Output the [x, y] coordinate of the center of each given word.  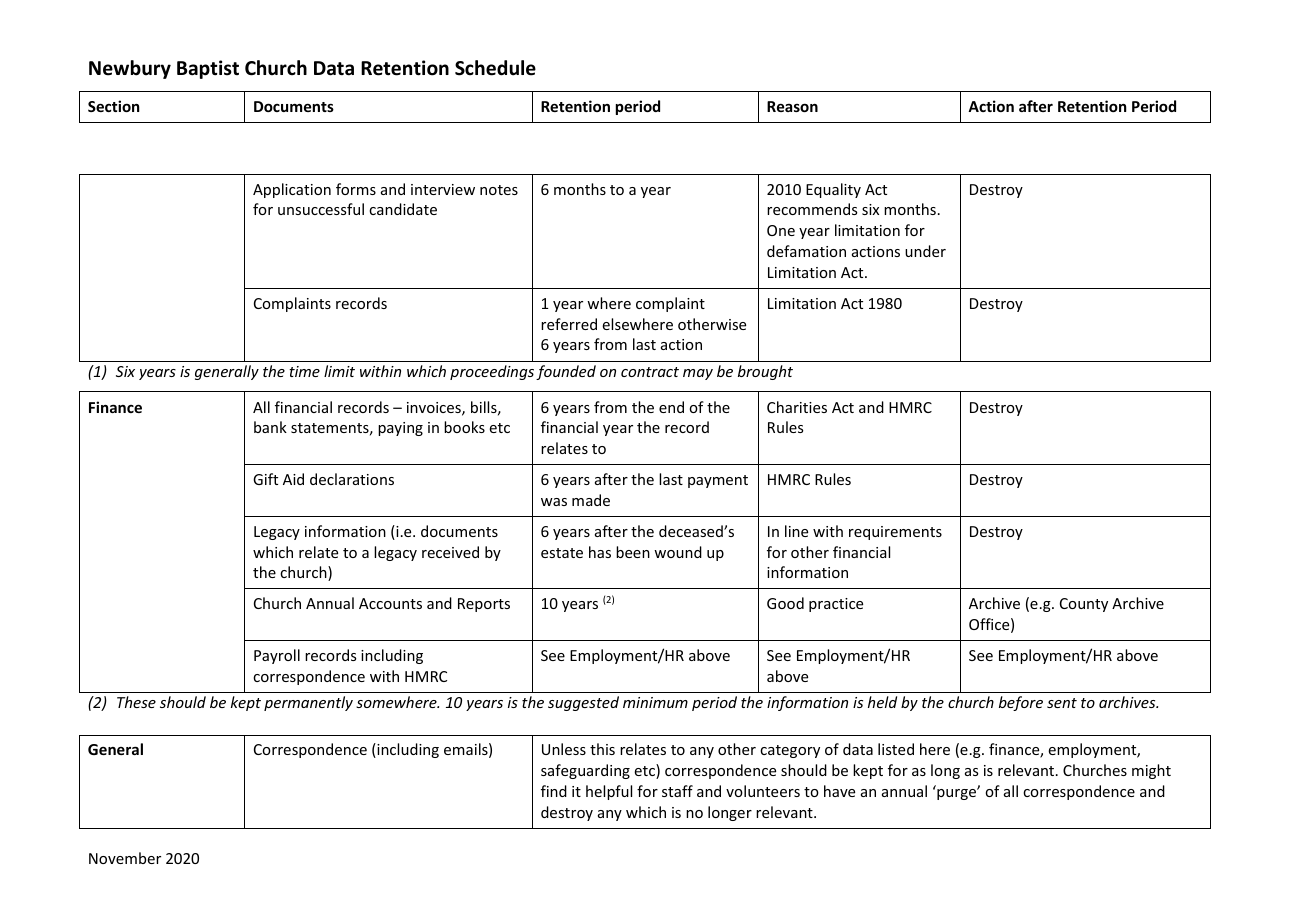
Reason [792, 106]
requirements [895, 533]
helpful [609, 792]
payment [718, 481]
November [125, 858]
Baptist [208, 69]
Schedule [495, 68]
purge [958, 793]
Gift [265, 479]
